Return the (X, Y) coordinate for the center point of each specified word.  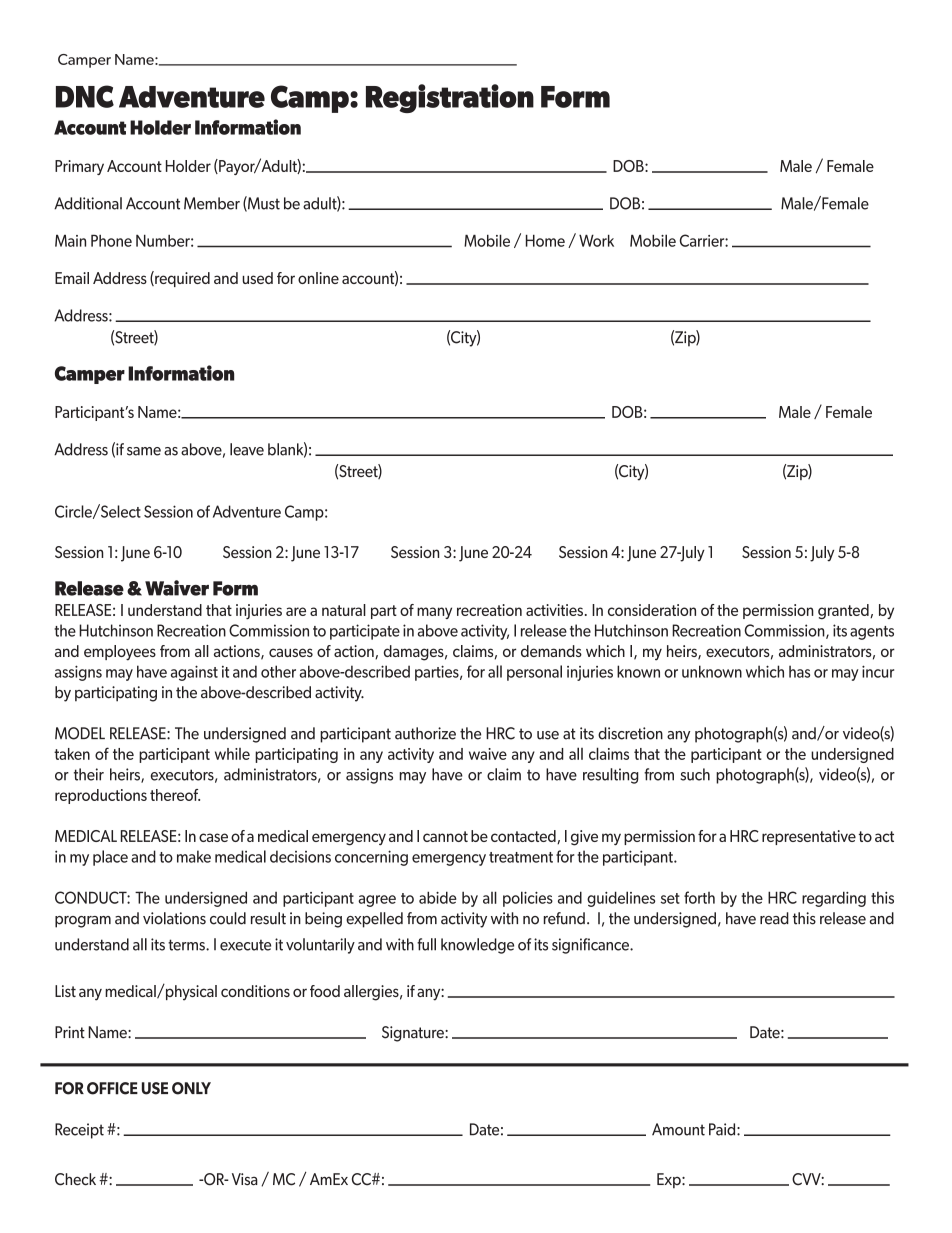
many (434, 613)
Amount (678, 1129)
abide (438, 897)
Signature (414, 1034)
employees (120, 653)
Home (545, 240)
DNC (85, 96)
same (144, 451)
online (318, 278)
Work (596, 240)
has (799, 671)
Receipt (79, 1131)
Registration (450, 98)
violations (174, 918)
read (774, 918)
